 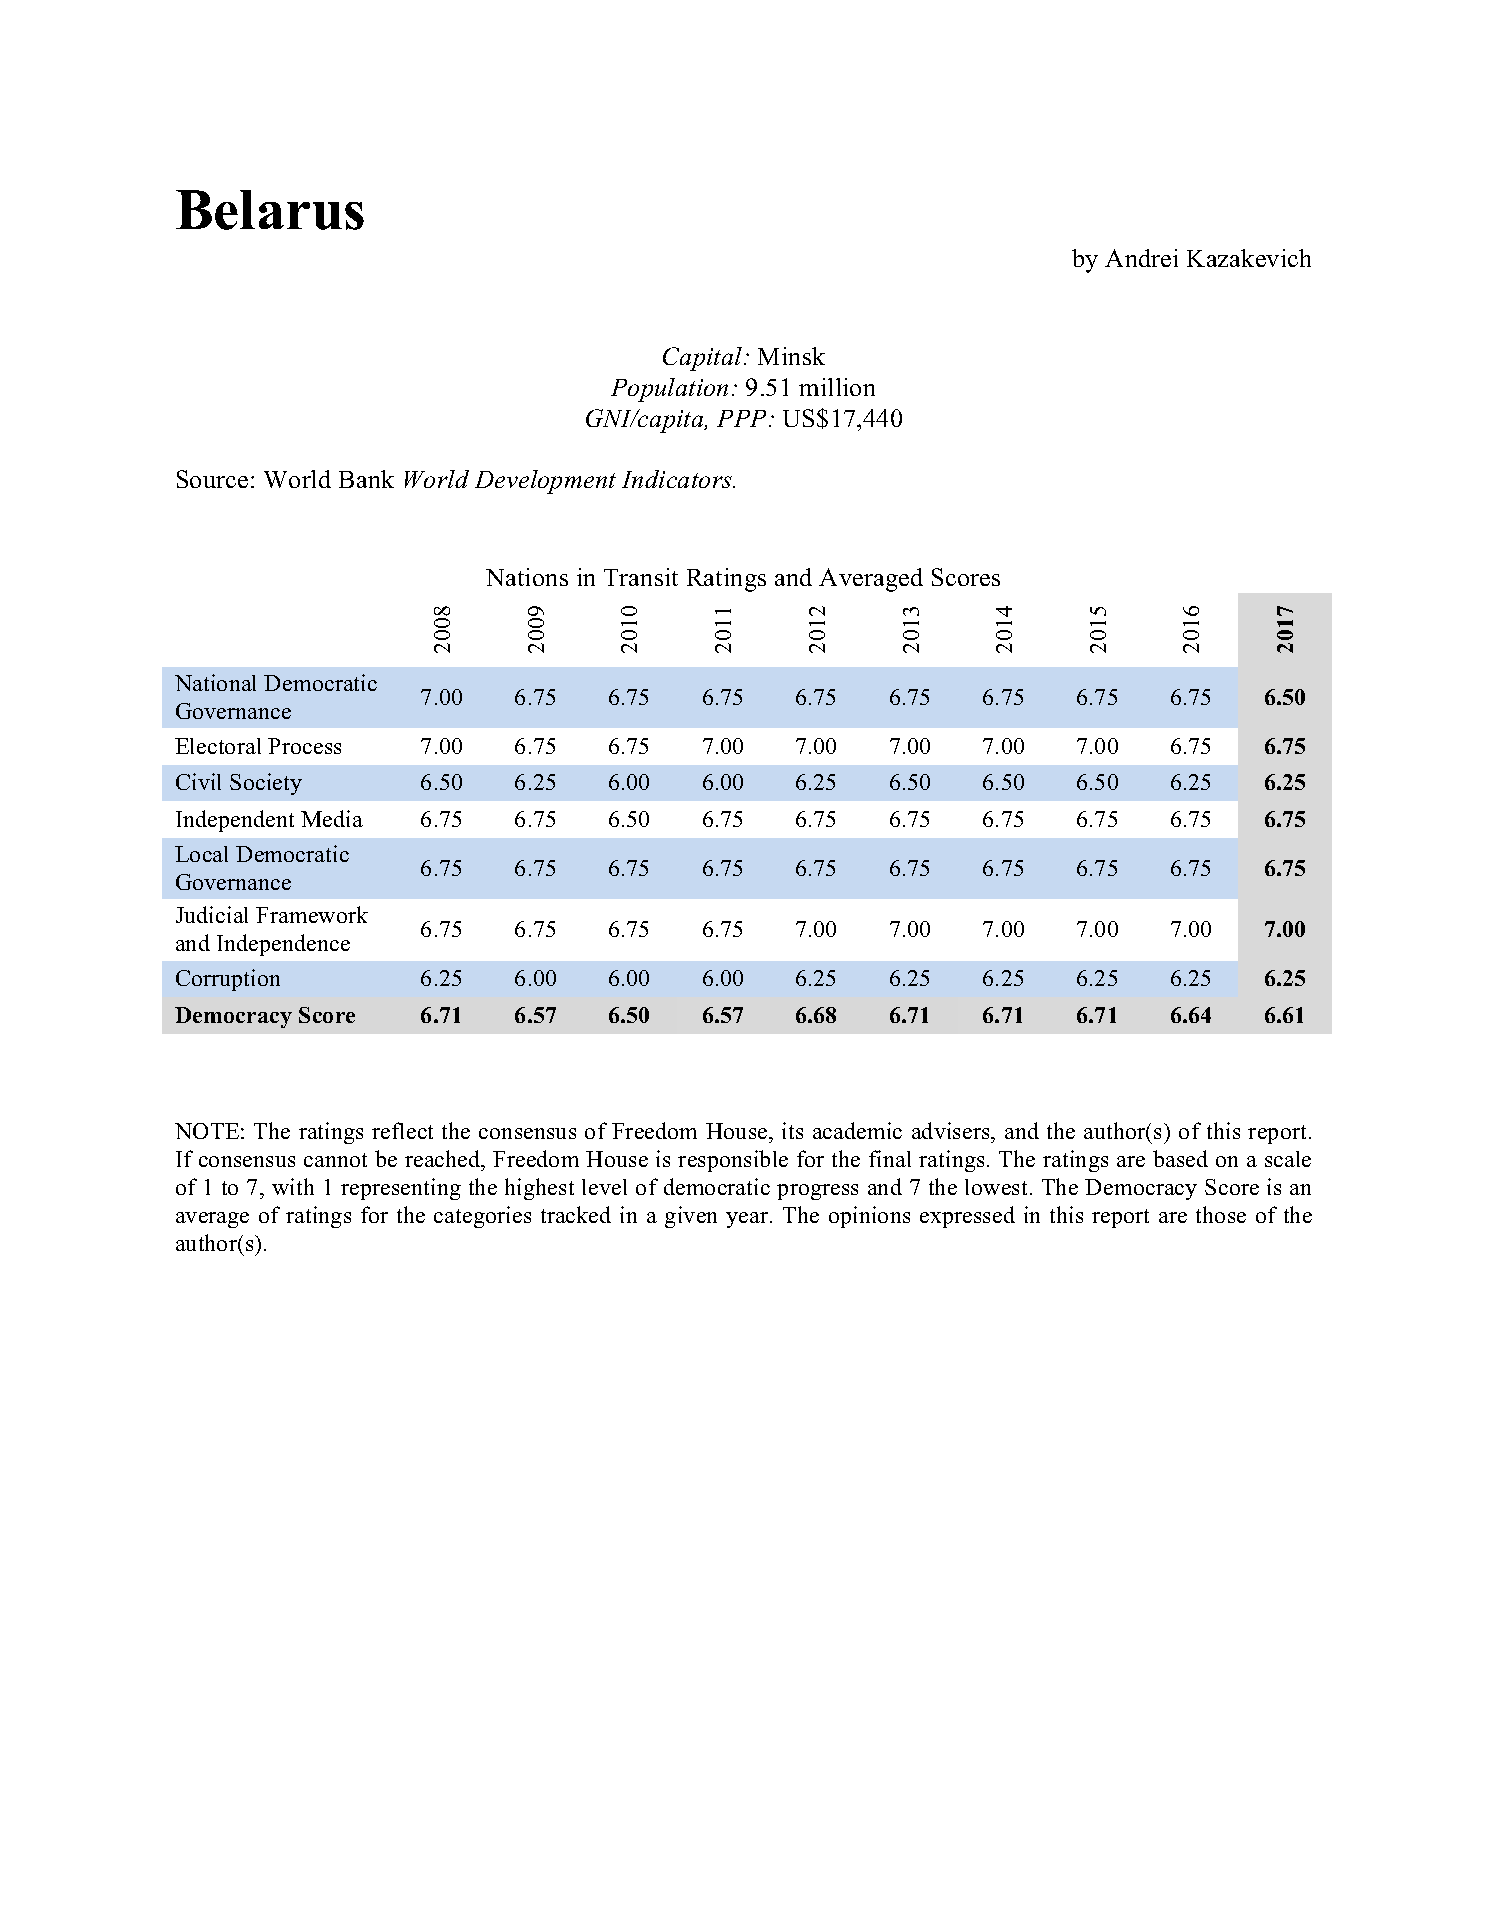 I want to click on responsible, so click(x=733, y=1161).
